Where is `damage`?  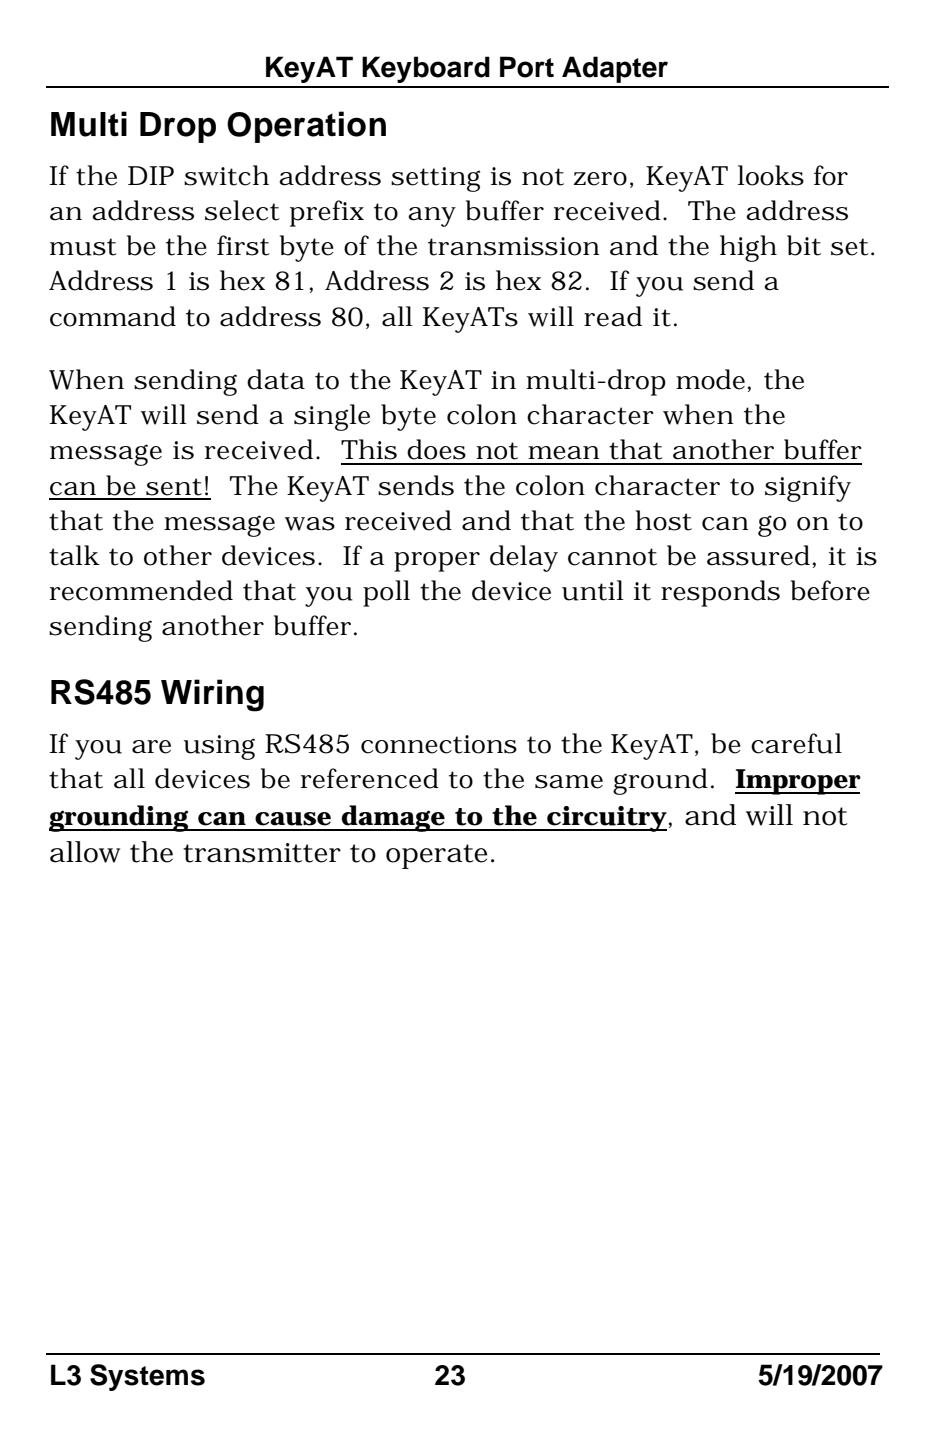
damage is located at coordinates (393, 818).
